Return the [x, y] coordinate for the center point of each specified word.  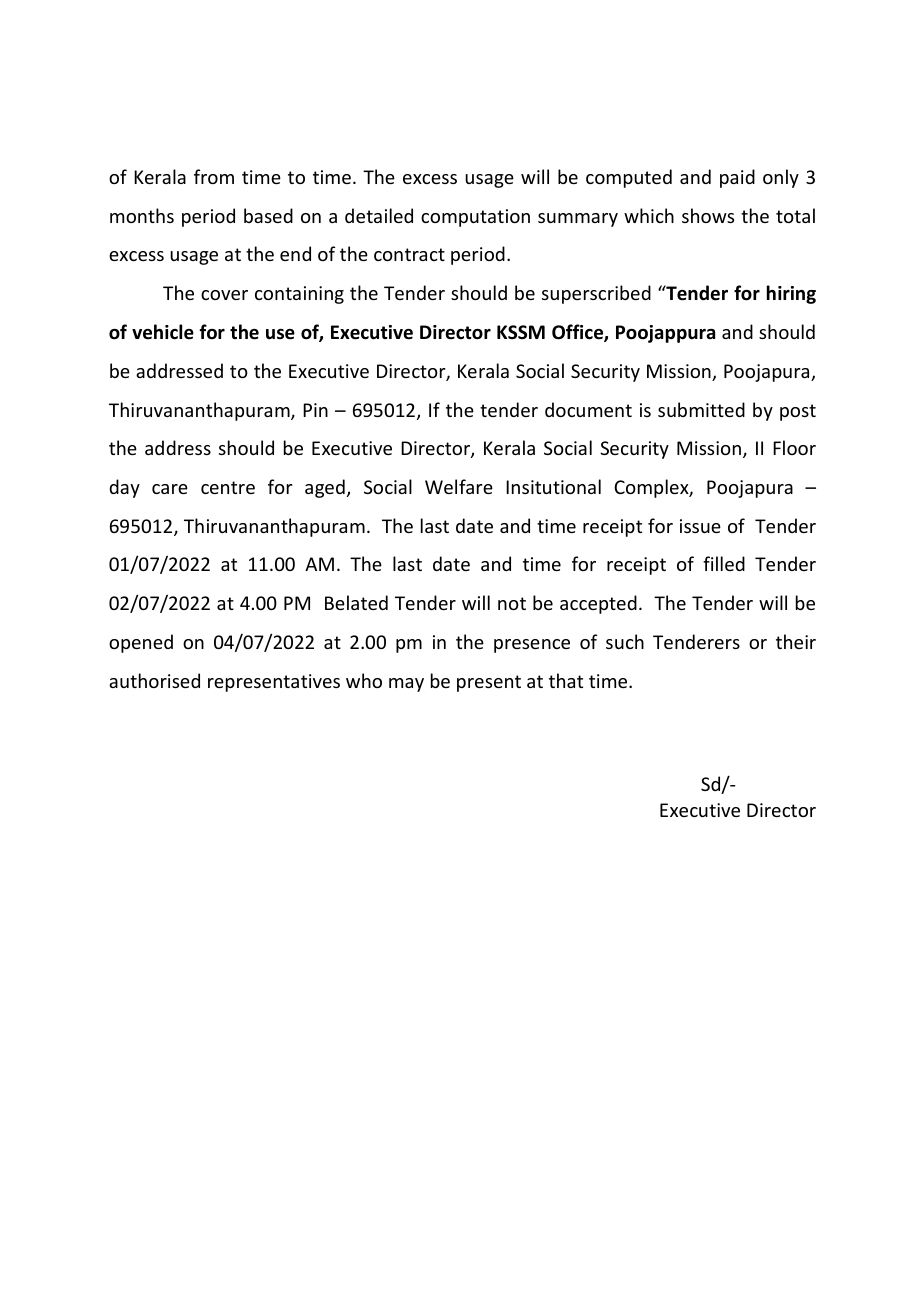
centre [228, 487]
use [280, 334]
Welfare [459, 486]
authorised [154, 680]
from [214, 176]
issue [700, 526]
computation [475, 218]
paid [737, 178]
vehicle [163, 332]
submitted [701, 409]
